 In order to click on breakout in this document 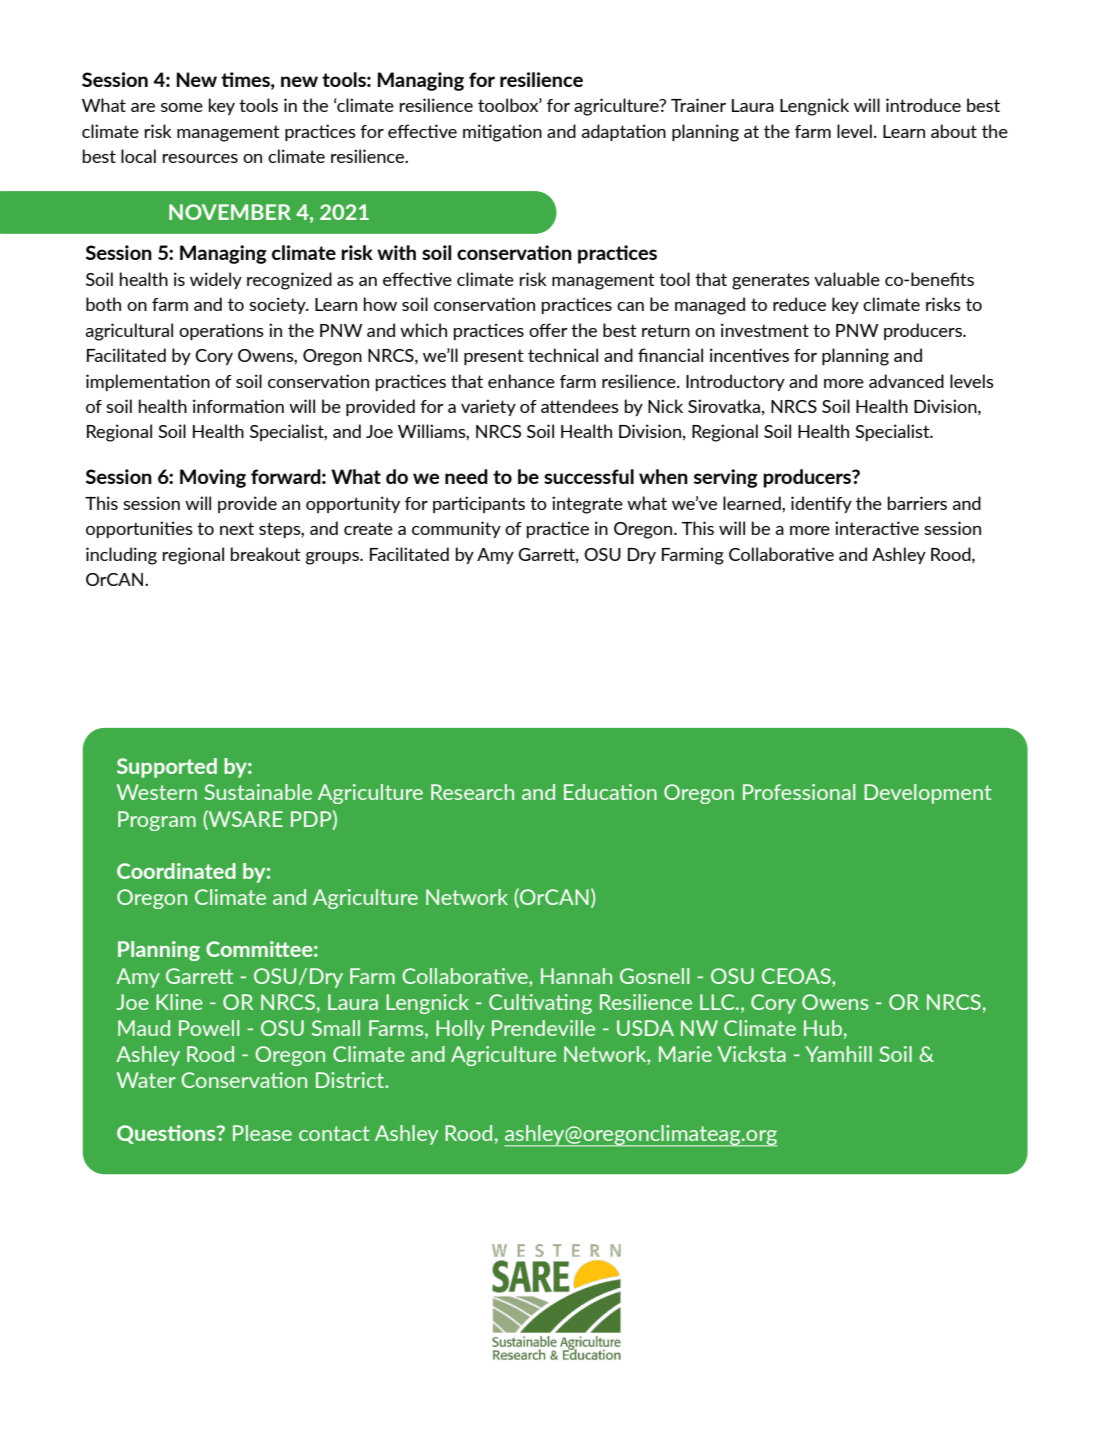, I will do `click(266, 554)`.
